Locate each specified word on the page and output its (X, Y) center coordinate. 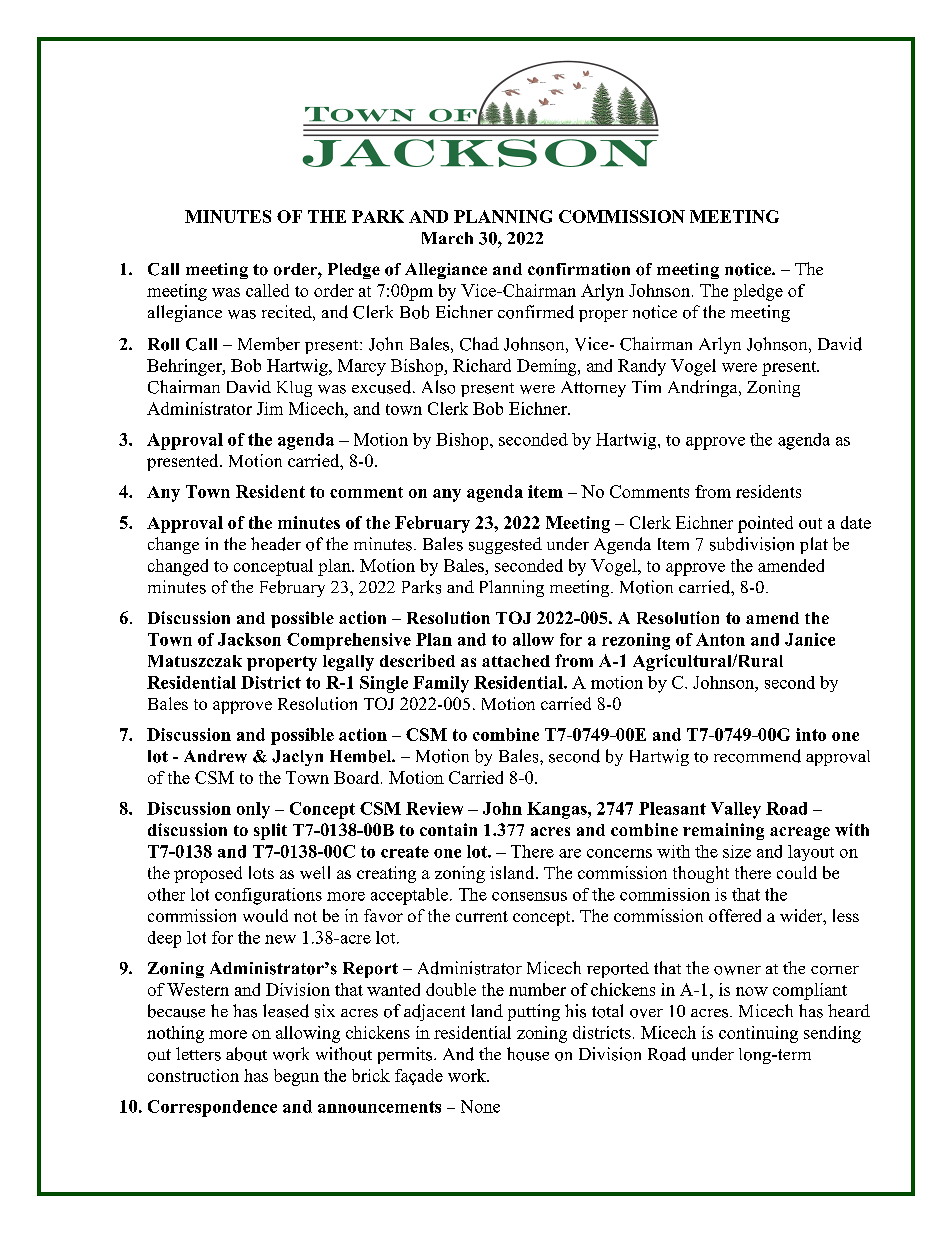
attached (516, 661)
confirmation (579, 269)
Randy (642, 367)
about (246, 1054)
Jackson (249, 639)
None (480, 1106)
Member (269, 344)
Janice (810, 639)
